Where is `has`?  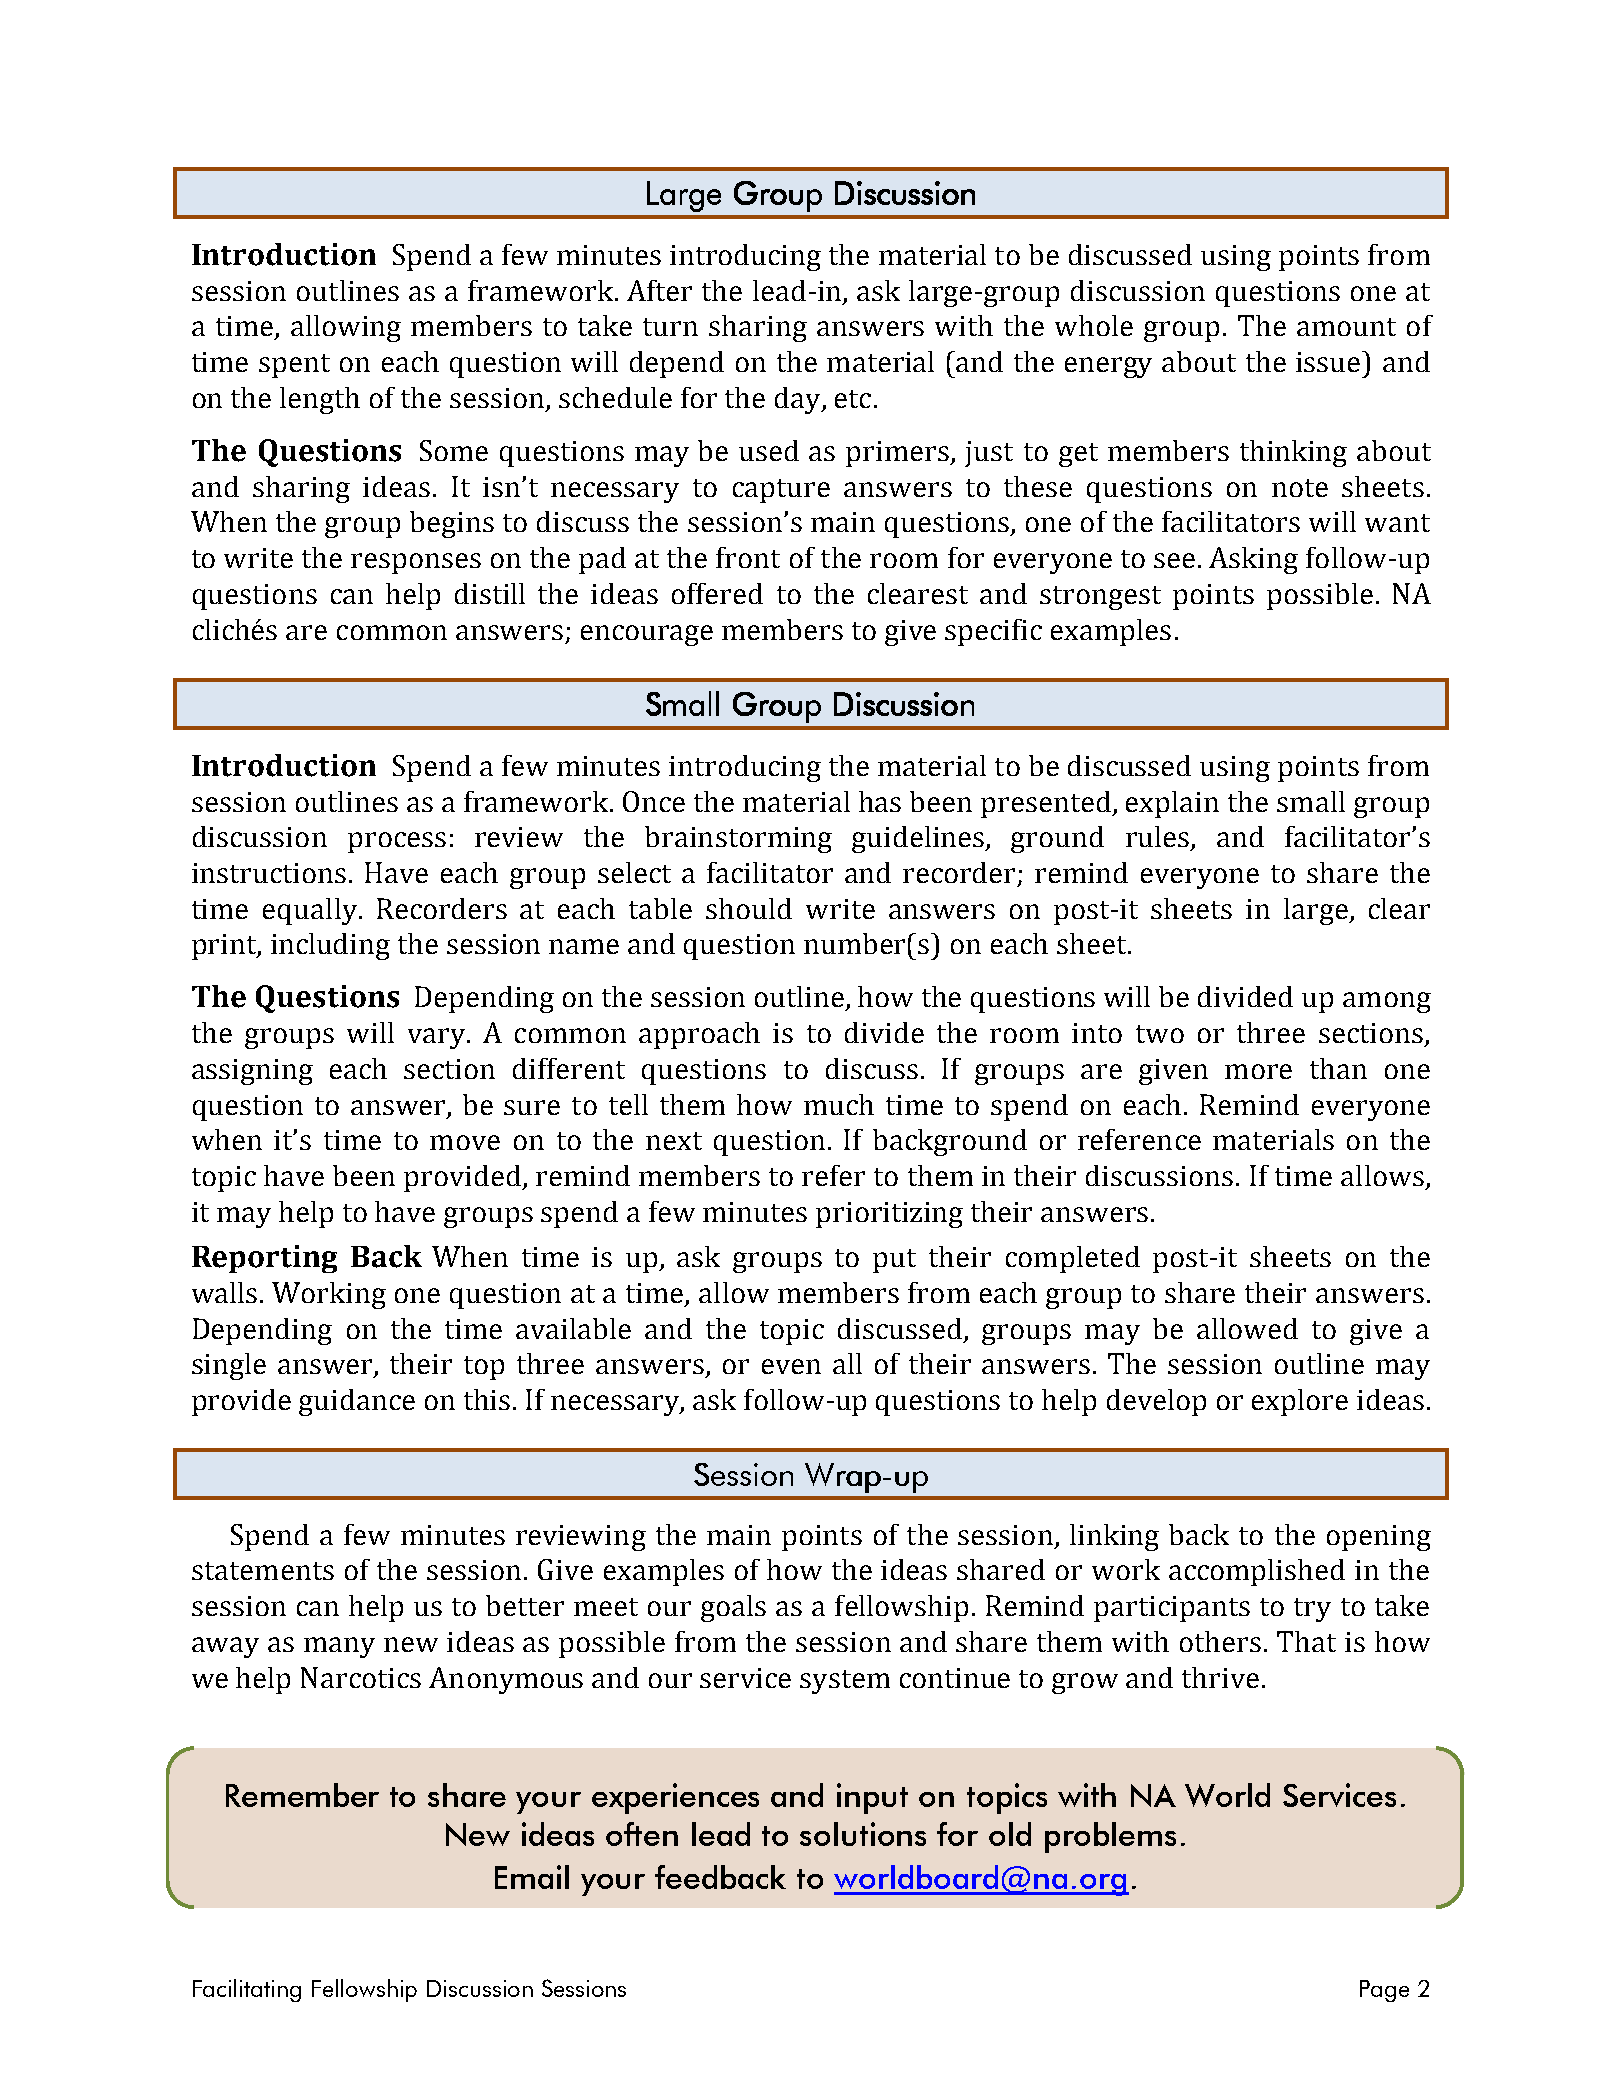 has is located at coordinates (880, 801).
